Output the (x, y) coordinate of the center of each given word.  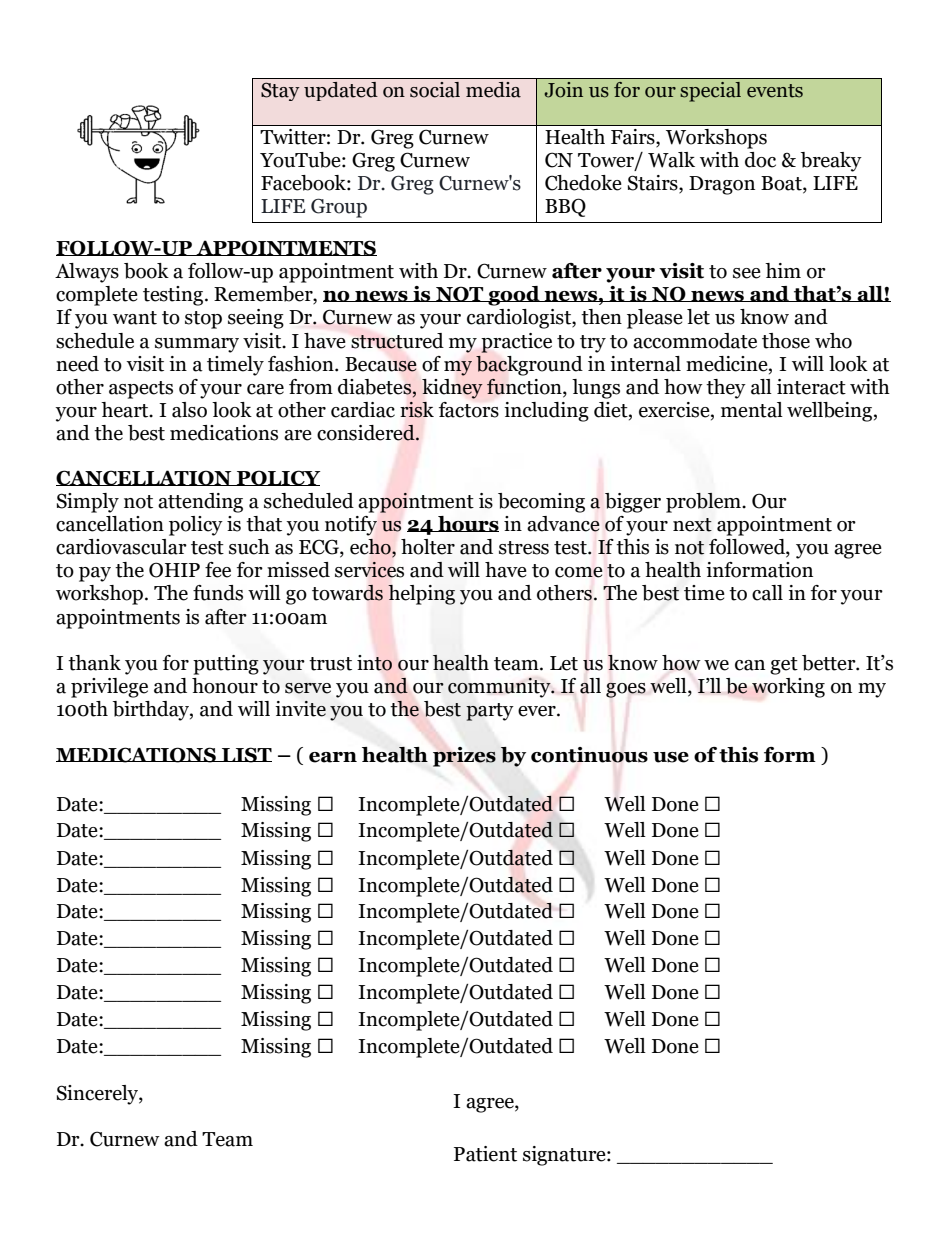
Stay (280, 91)
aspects (141, 390)
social (435, 90)
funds (218, 593)
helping (421, 595)
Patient (485, 1154)
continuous (589, 755)
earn (333, 757)
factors (469, 410)
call (767, 593)
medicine (728, 364)
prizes (464, 757)
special (710, 92)
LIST (246, 755)
